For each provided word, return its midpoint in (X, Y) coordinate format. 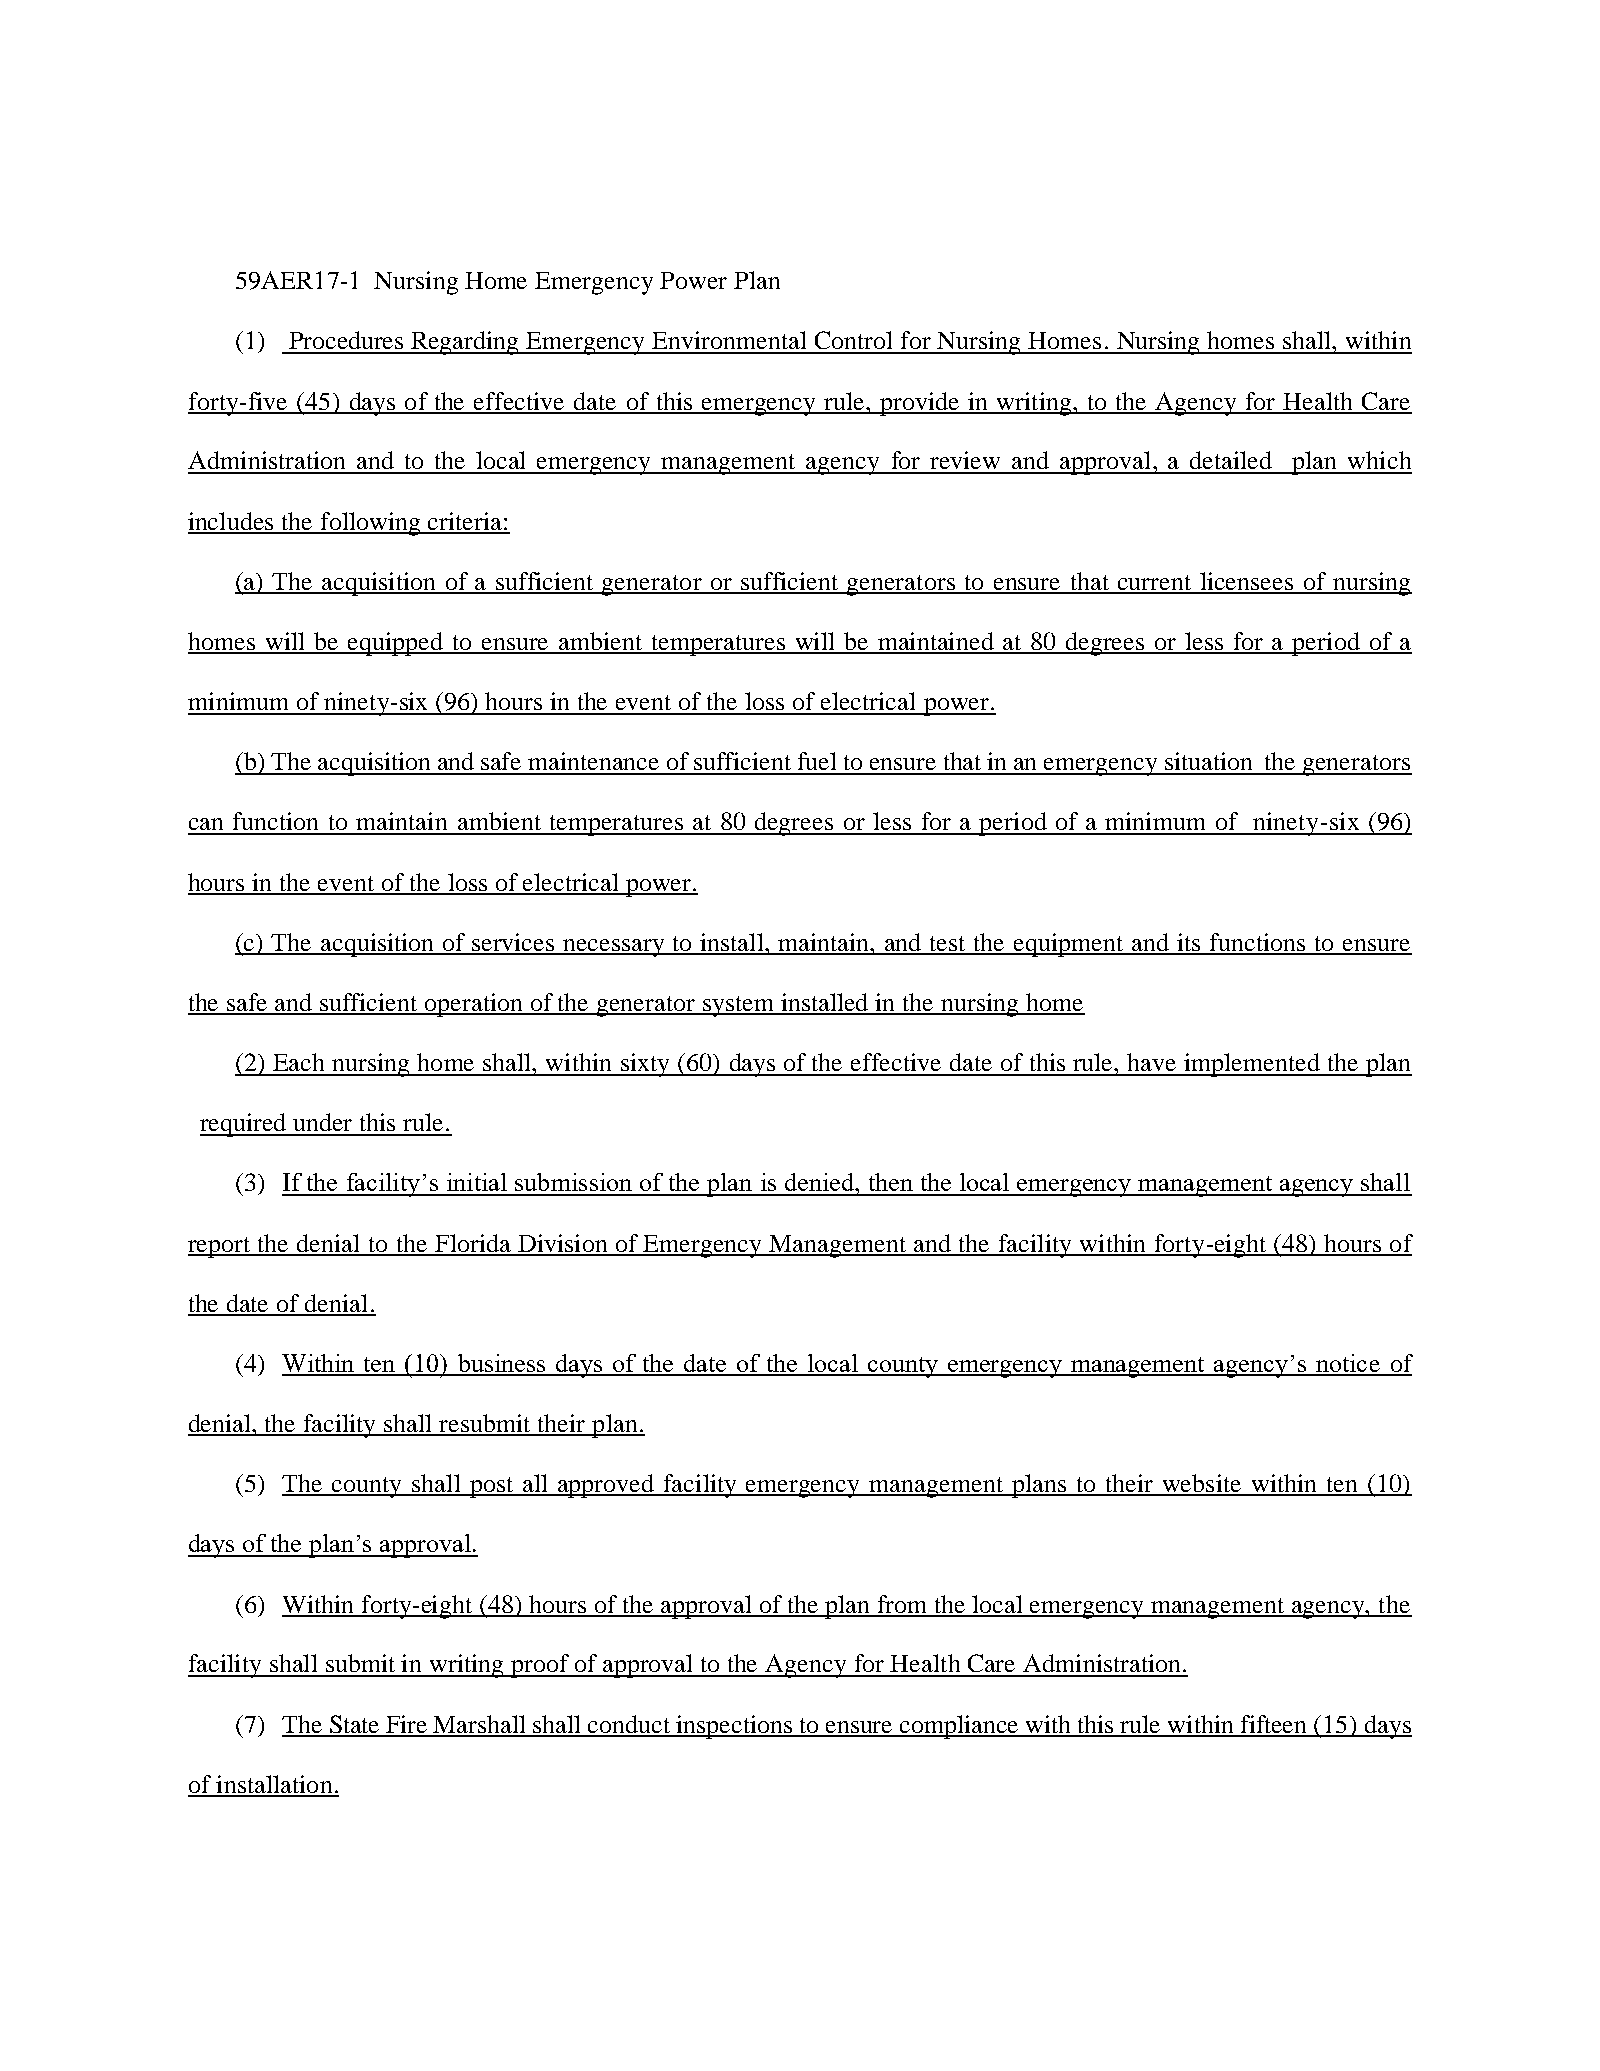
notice (1348, 1364)
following (370, 524)
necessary (614, 948)
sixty (645, 1065)
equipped (396, 644)
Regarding (465, 343)
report (220, 1247)
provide (920, 404)
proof (540, 1666)
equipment (1069, 945)
